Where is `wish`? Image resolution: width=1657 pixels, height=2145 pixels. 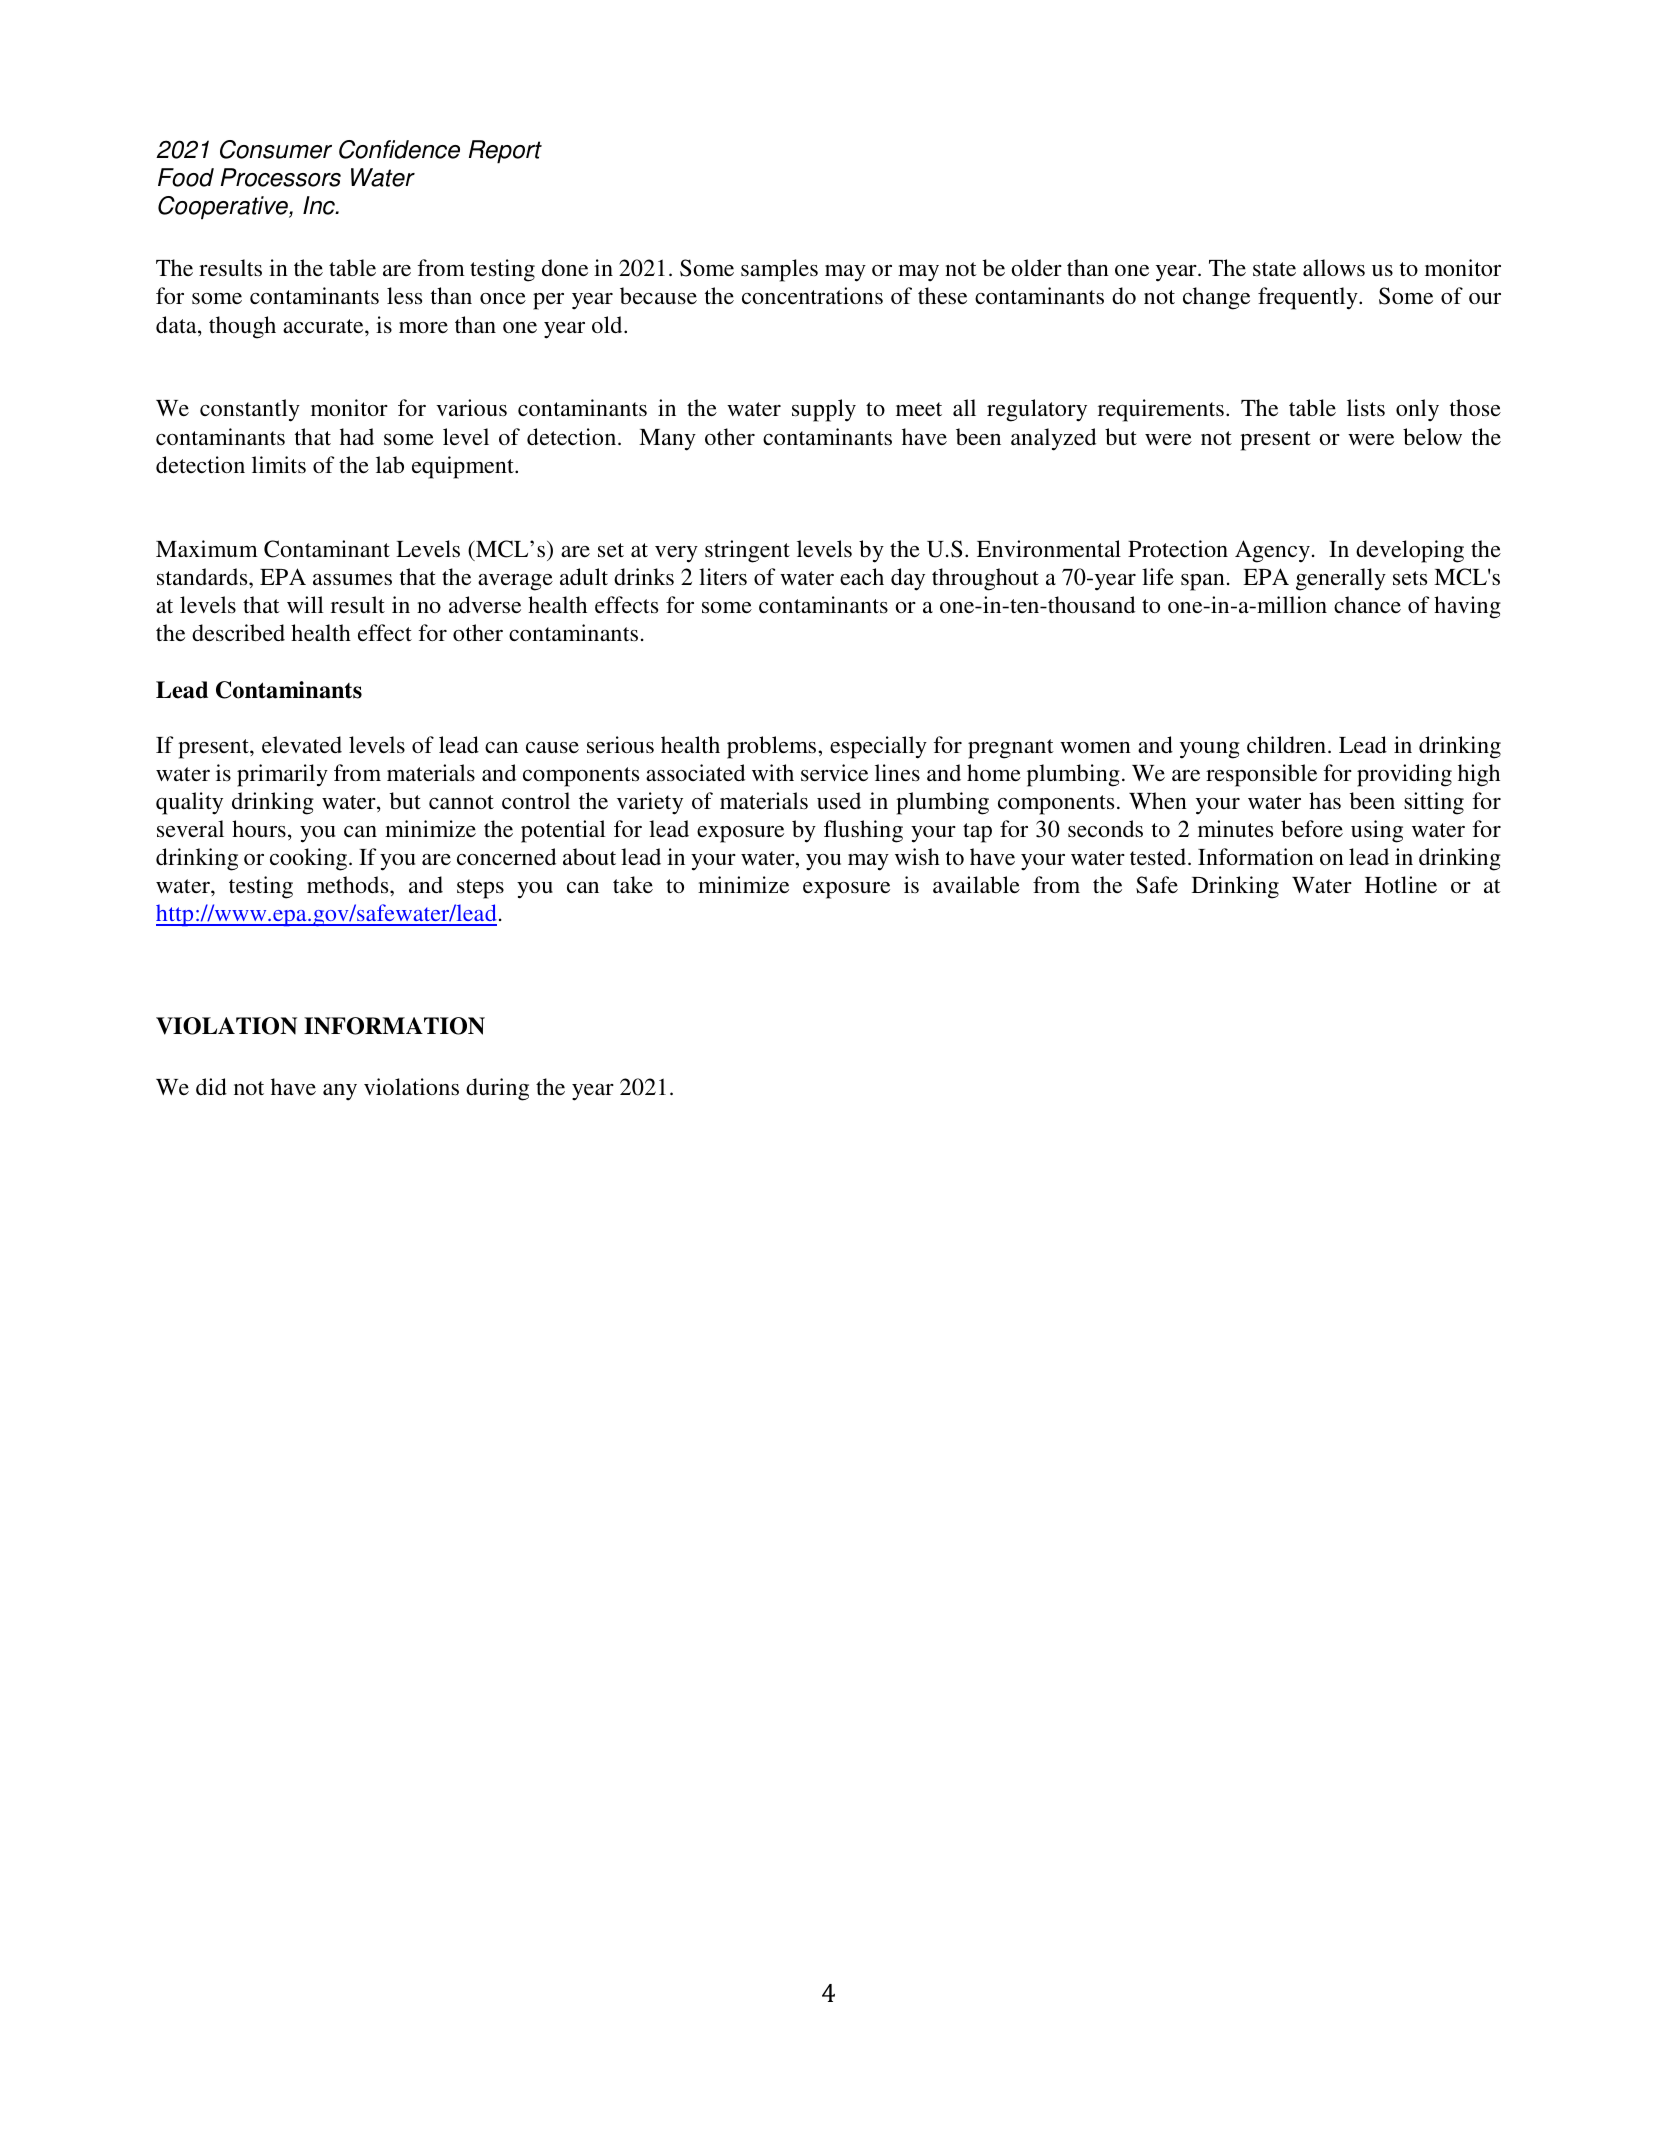 wish is located at coordinates (917, 856).
